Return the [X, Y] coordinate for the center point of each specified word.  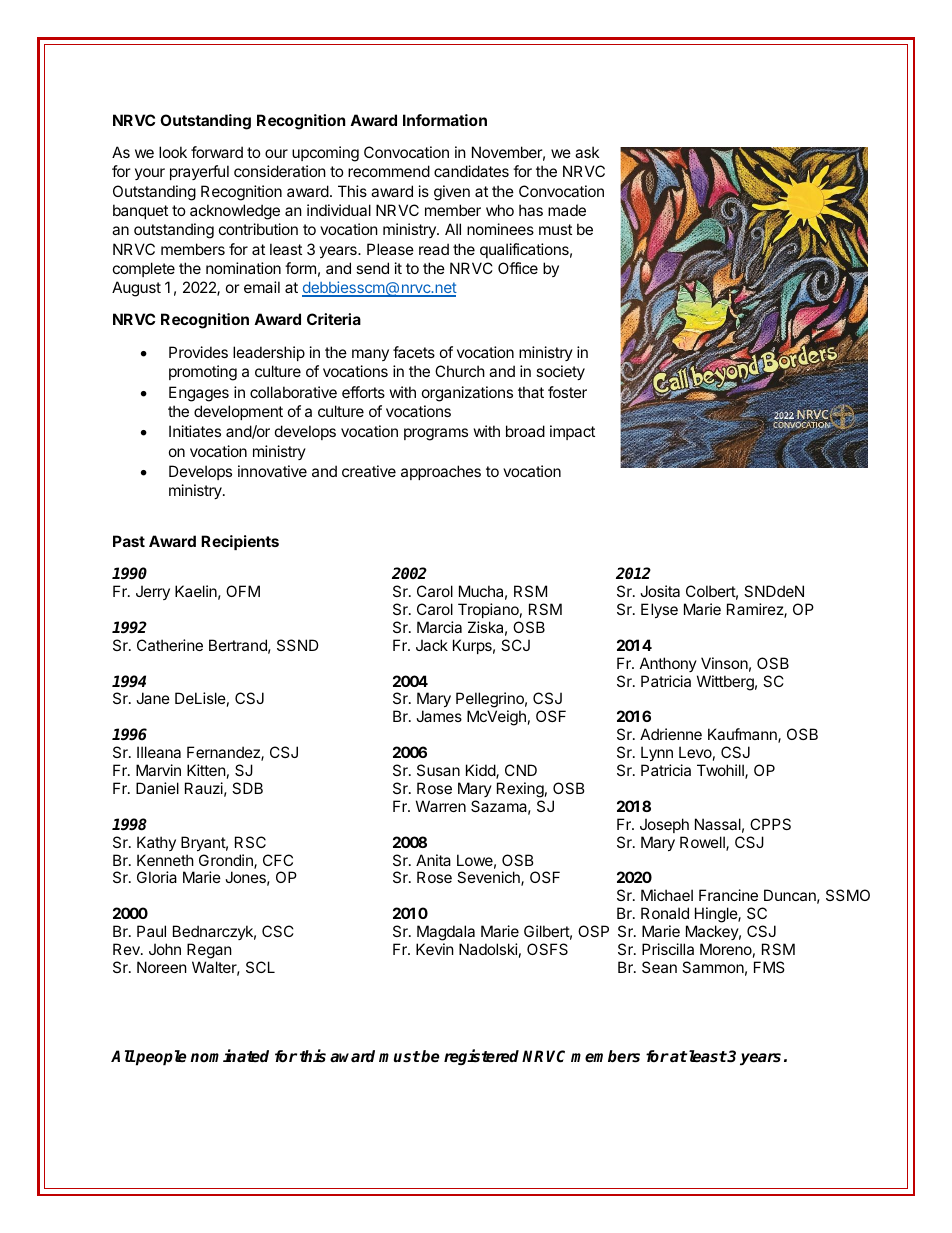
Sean [659, 967]
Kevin [435, 949]
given [452, 193]
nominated [229, 1056]
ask [587, 152]
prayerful [199, 172]
